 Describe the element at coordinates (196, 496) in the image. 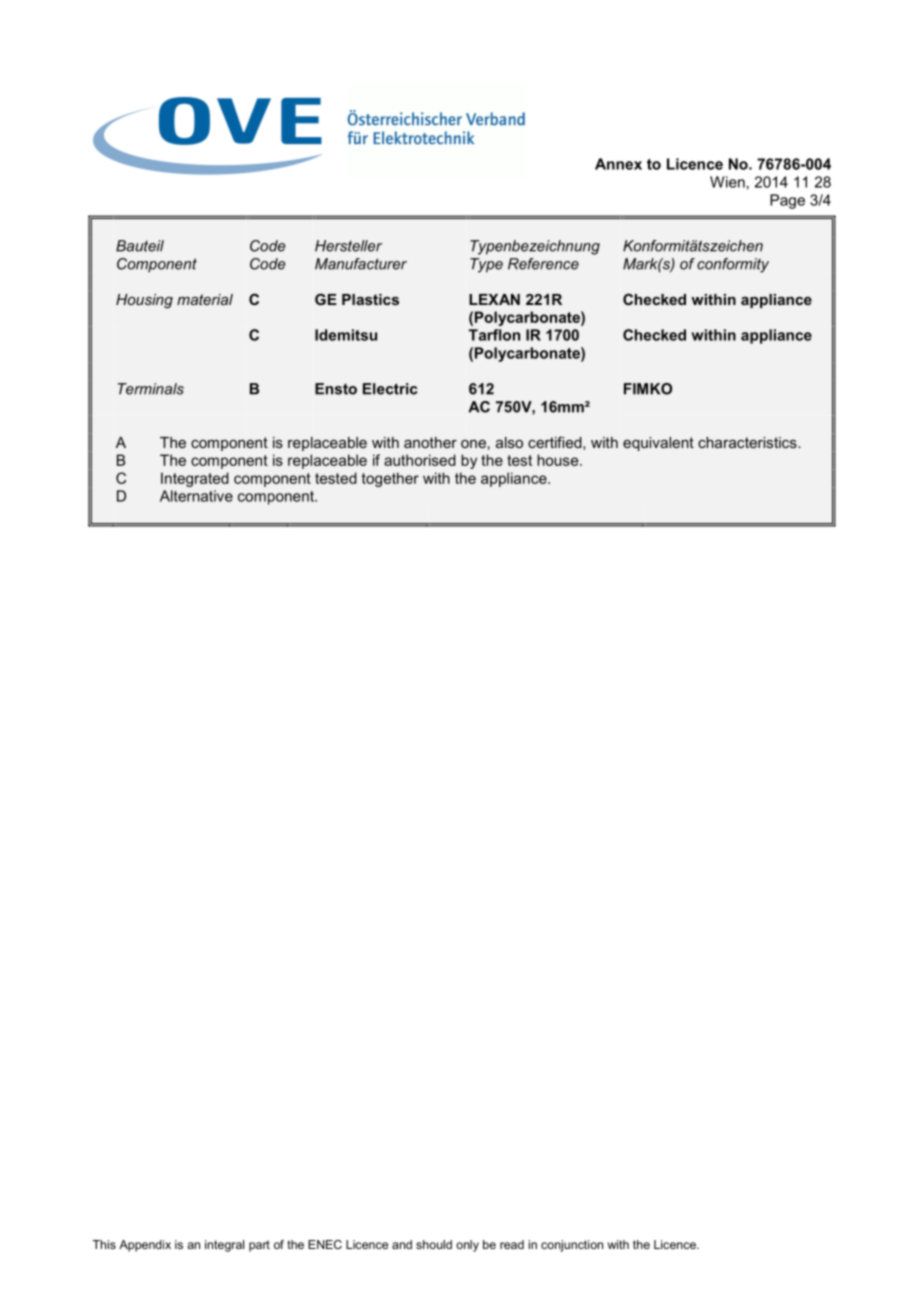

I see `Alternative` at that location.
